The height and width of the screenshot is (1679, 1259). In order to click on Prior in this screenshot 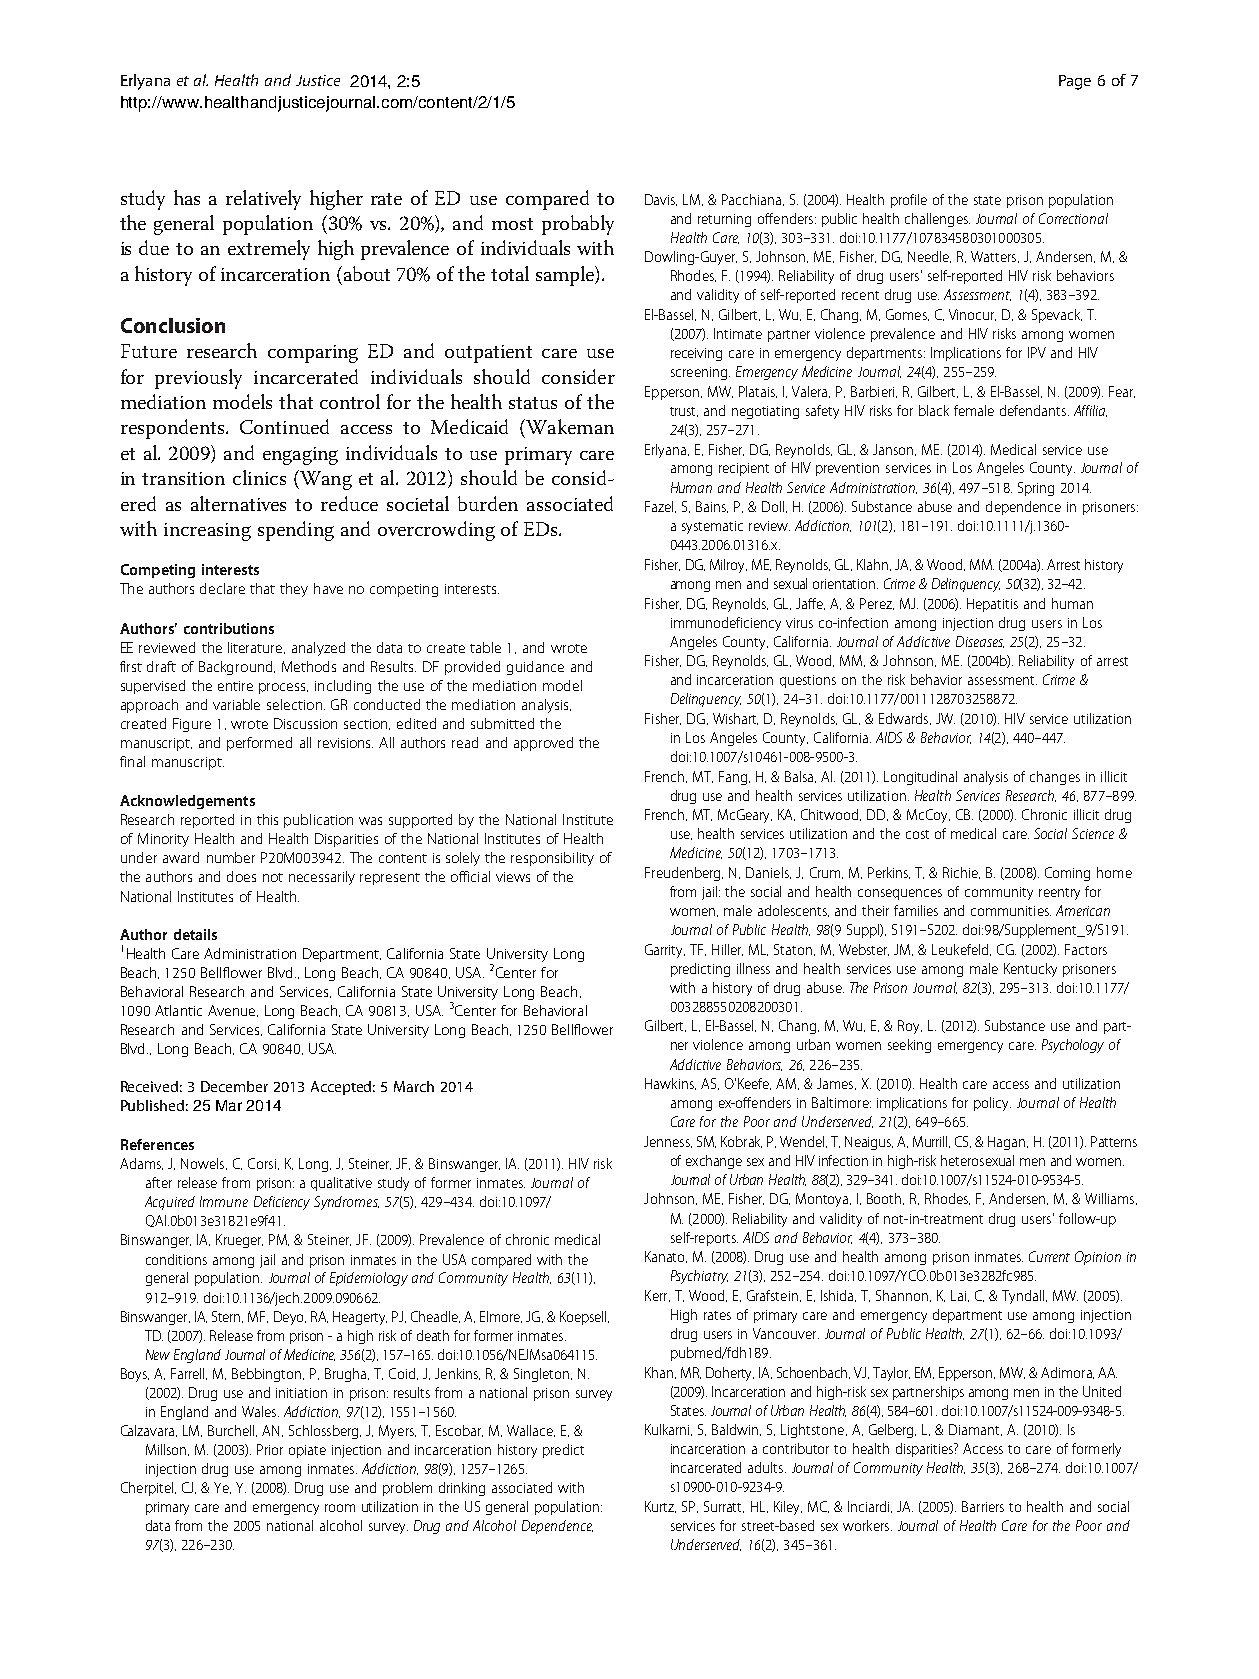, I will do `click(270, 1449)`.
